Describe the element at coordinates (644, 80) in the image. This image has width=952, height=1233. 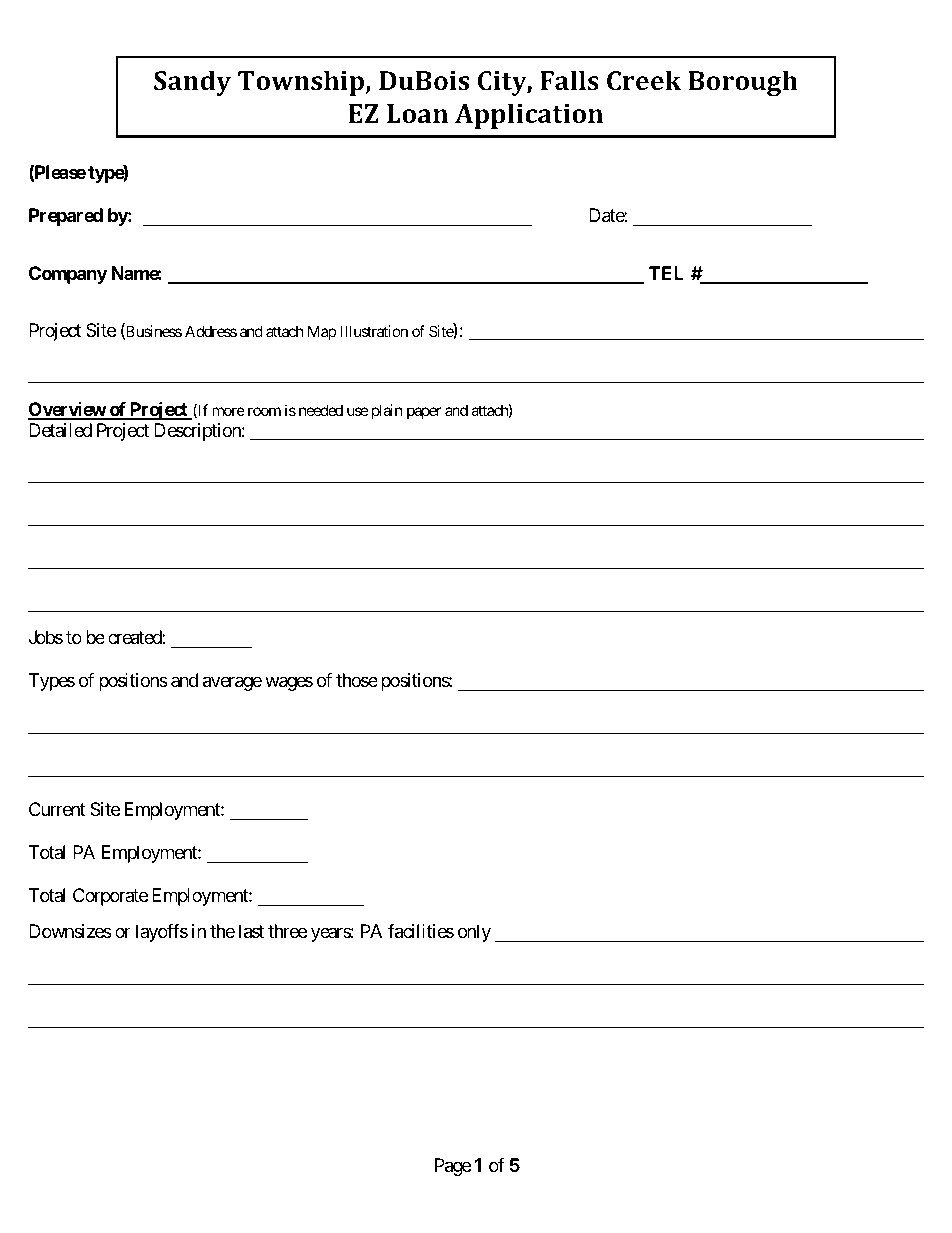
I see `Creek` at that location.
